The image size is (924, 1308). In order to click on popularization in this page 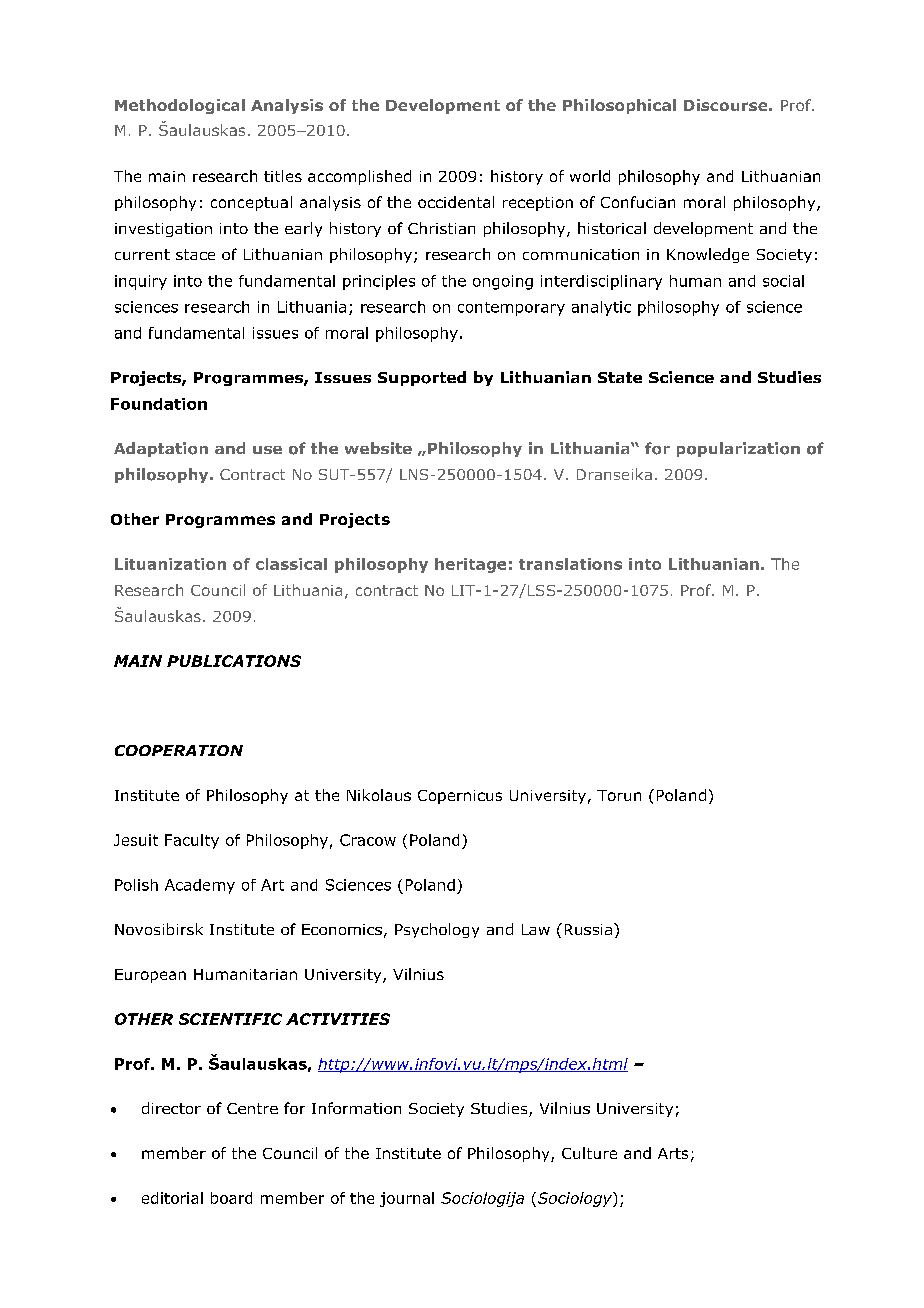, I will do `click(738, 449)`.
